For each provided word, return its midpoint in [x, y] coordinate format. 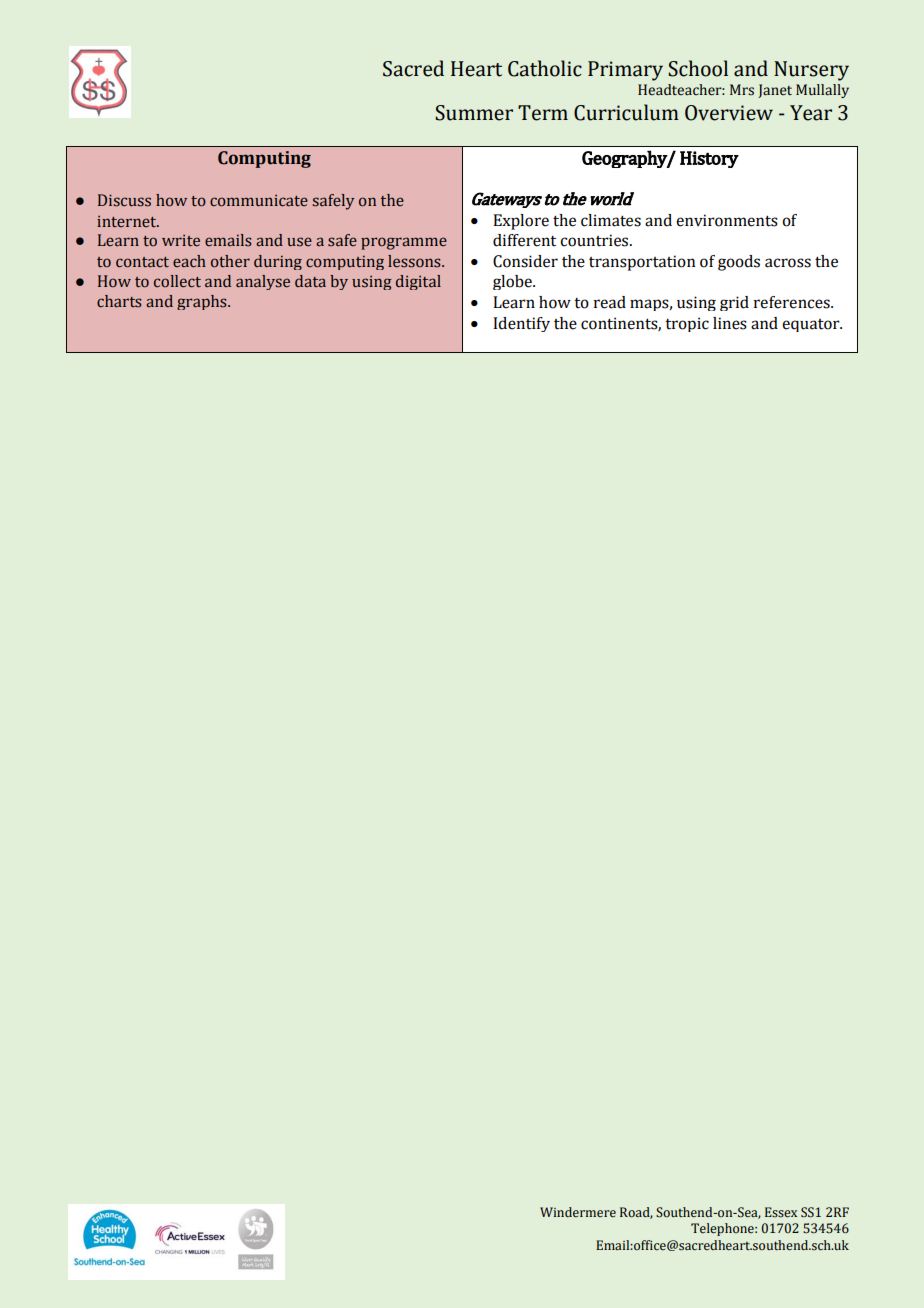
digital [418, 282]
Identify [521, 324]
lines [730, 323]
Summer [474, 113]
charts [119, 301]
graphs [203, 302]
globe [513, 282]
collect [177, 281]
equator [812, 325]
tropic [687, 324]
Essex [781, 1212]
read [610, 302]
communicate [259, 201]
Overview [729, 113]
